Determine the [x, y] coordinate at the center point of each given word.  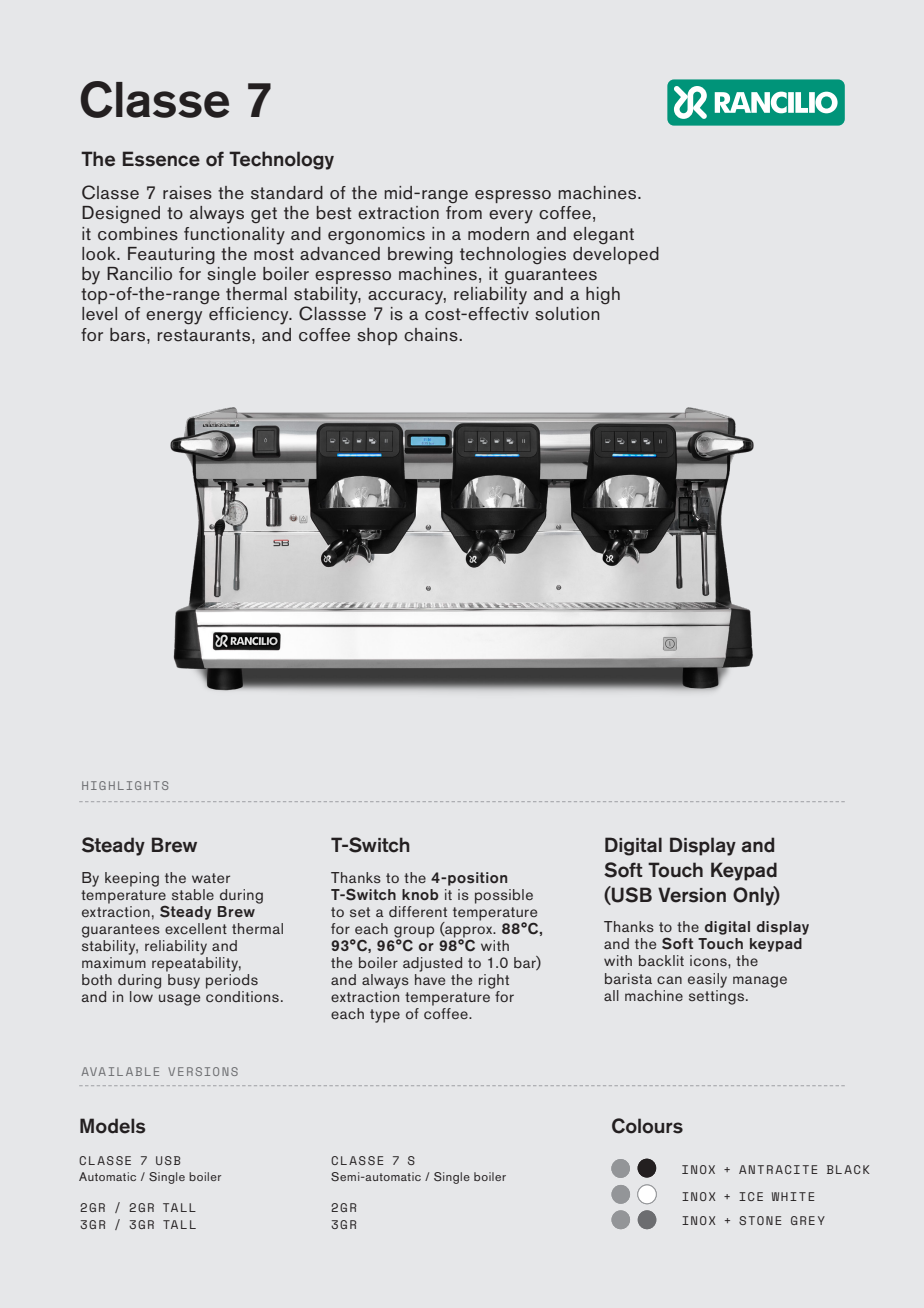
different [418, 911]
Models [112, 1126]
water [211, 878]
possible [504, 896]
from [464, 212]
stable [193, 894]
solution [567, 314]
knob [420, 894]
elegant [603, 235]
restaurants [204, 335]
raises [187, 193]
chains [432, 335]
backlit [661, 960]
